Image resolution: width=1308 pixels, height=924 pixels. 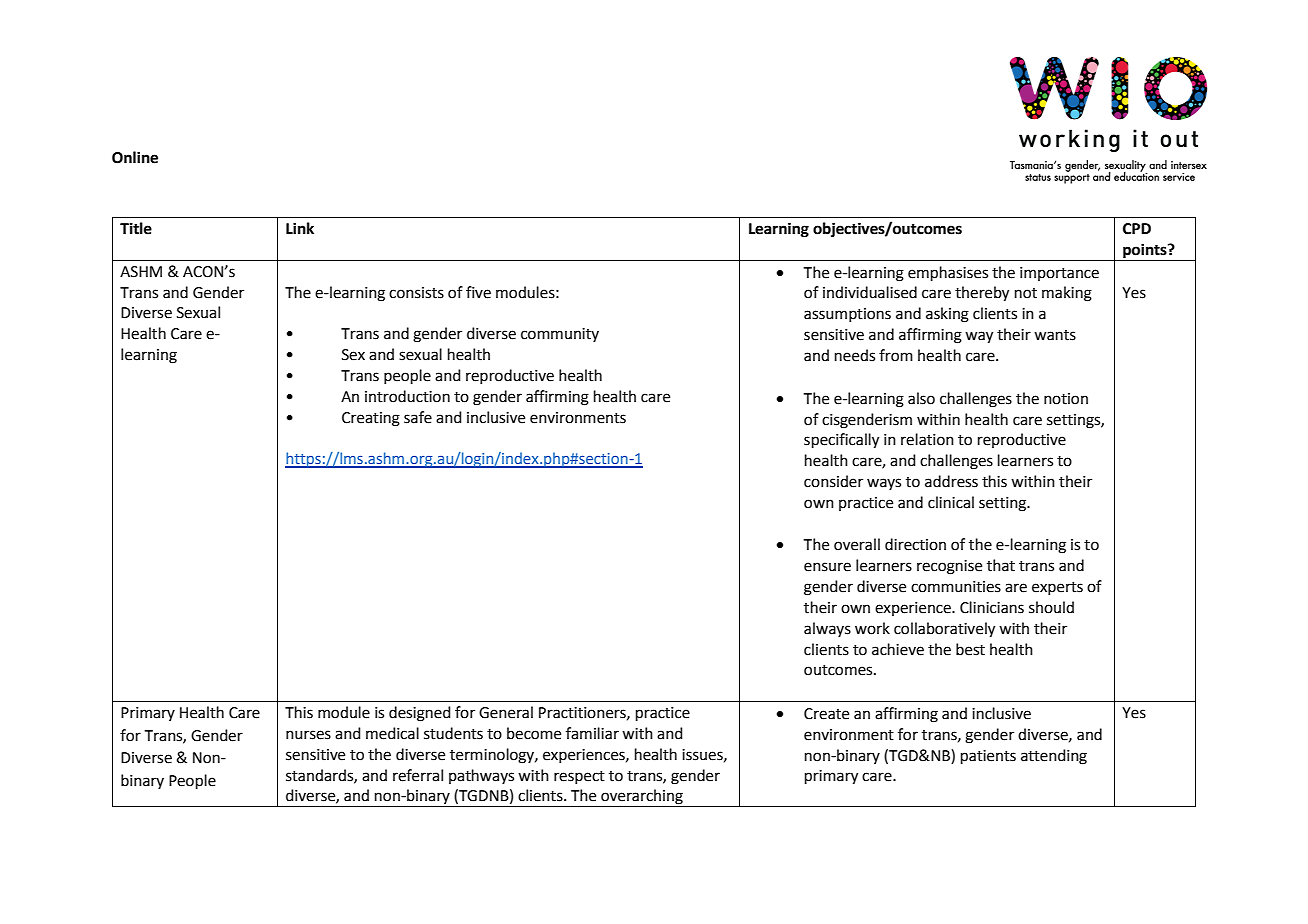 What do you see at coordinates (833, 481) in the page?
I see `consider` at bounding box center [833, 481].
